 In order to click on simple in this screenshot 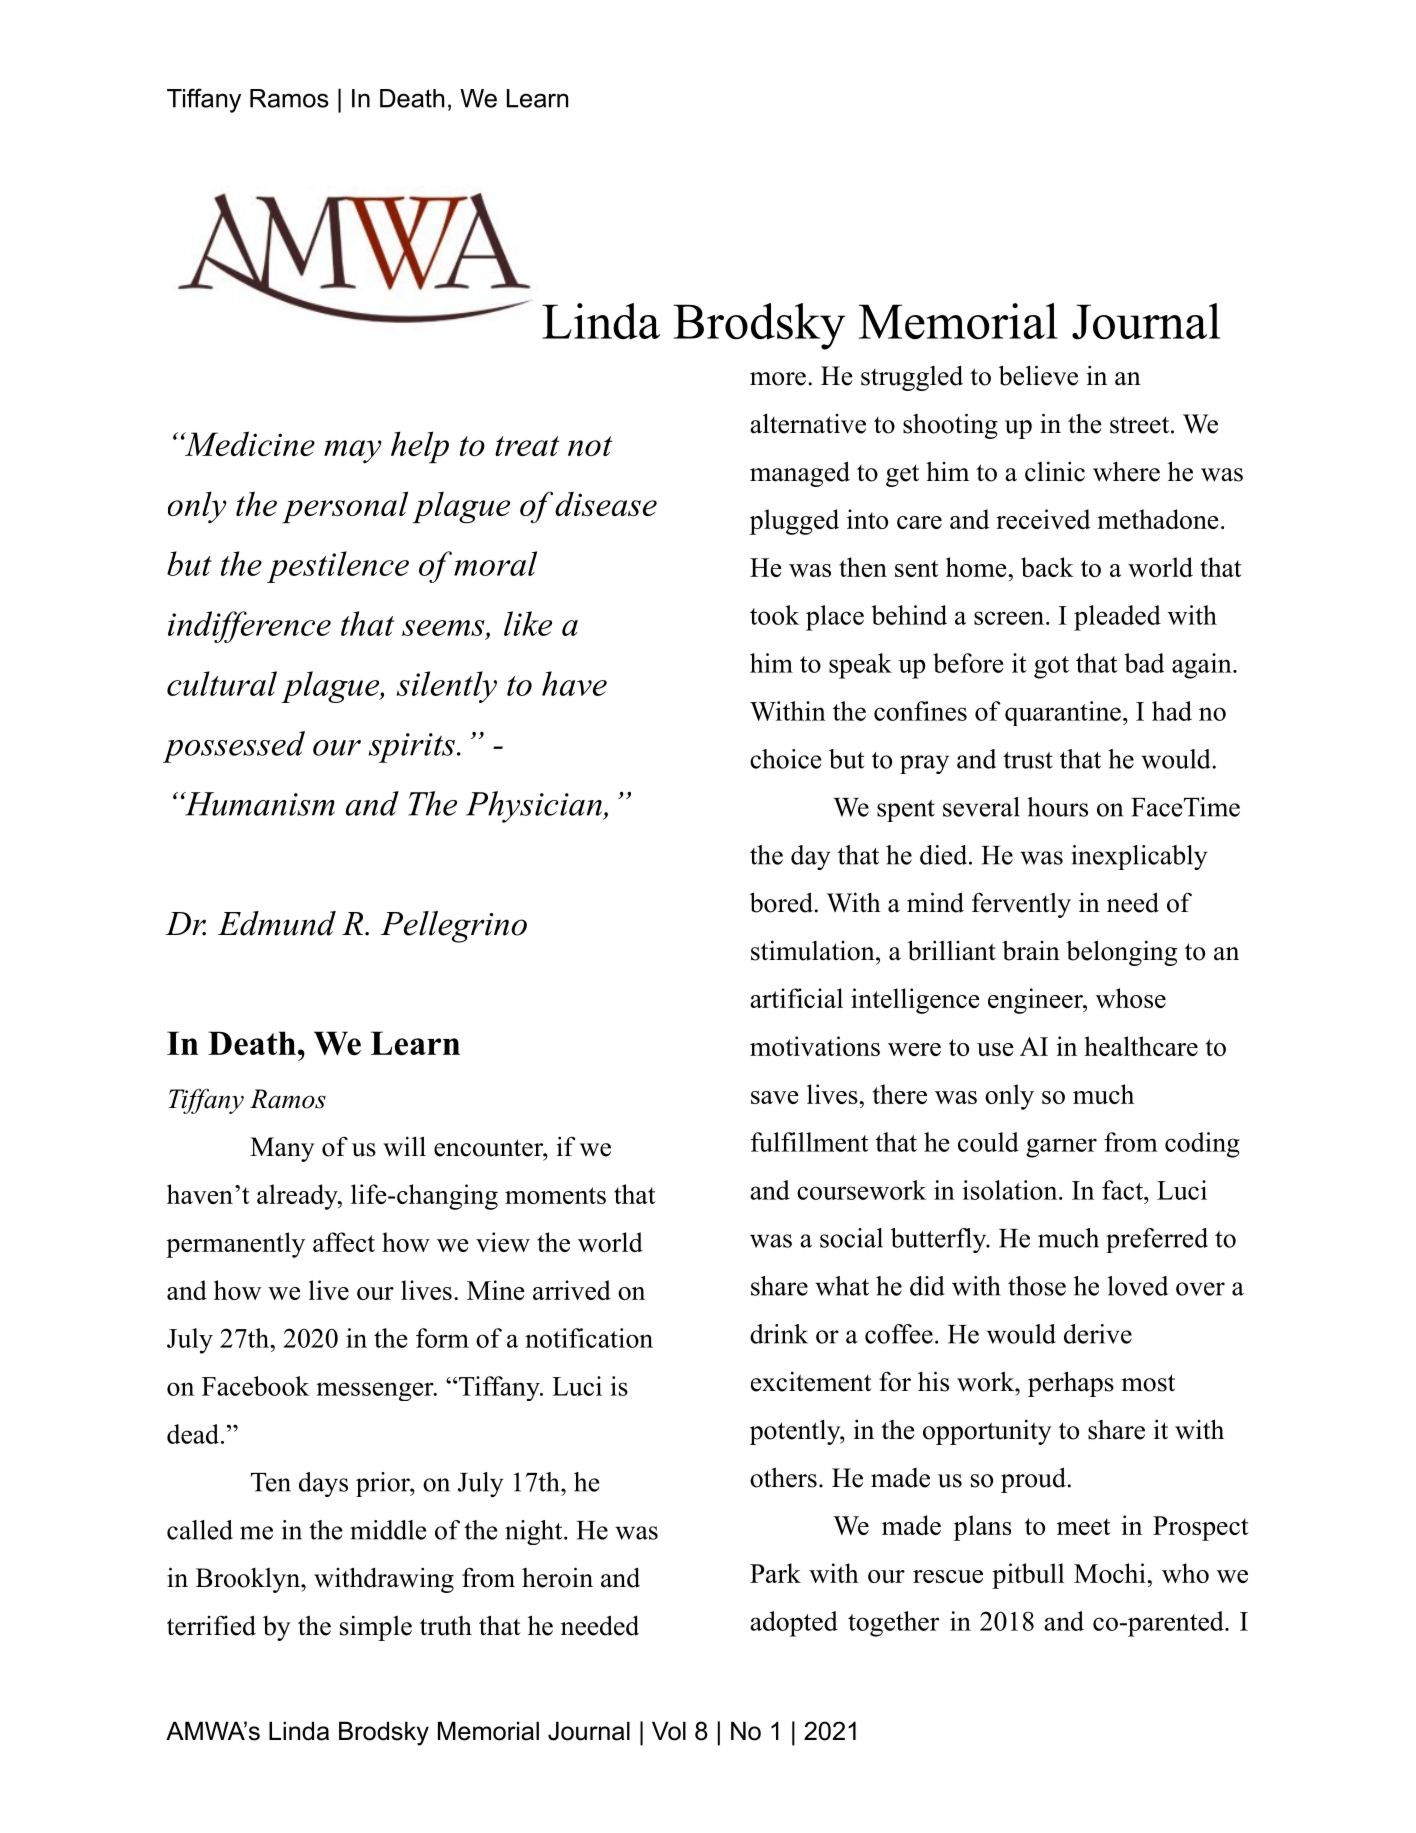, I will do `click(376, 1628)`.
